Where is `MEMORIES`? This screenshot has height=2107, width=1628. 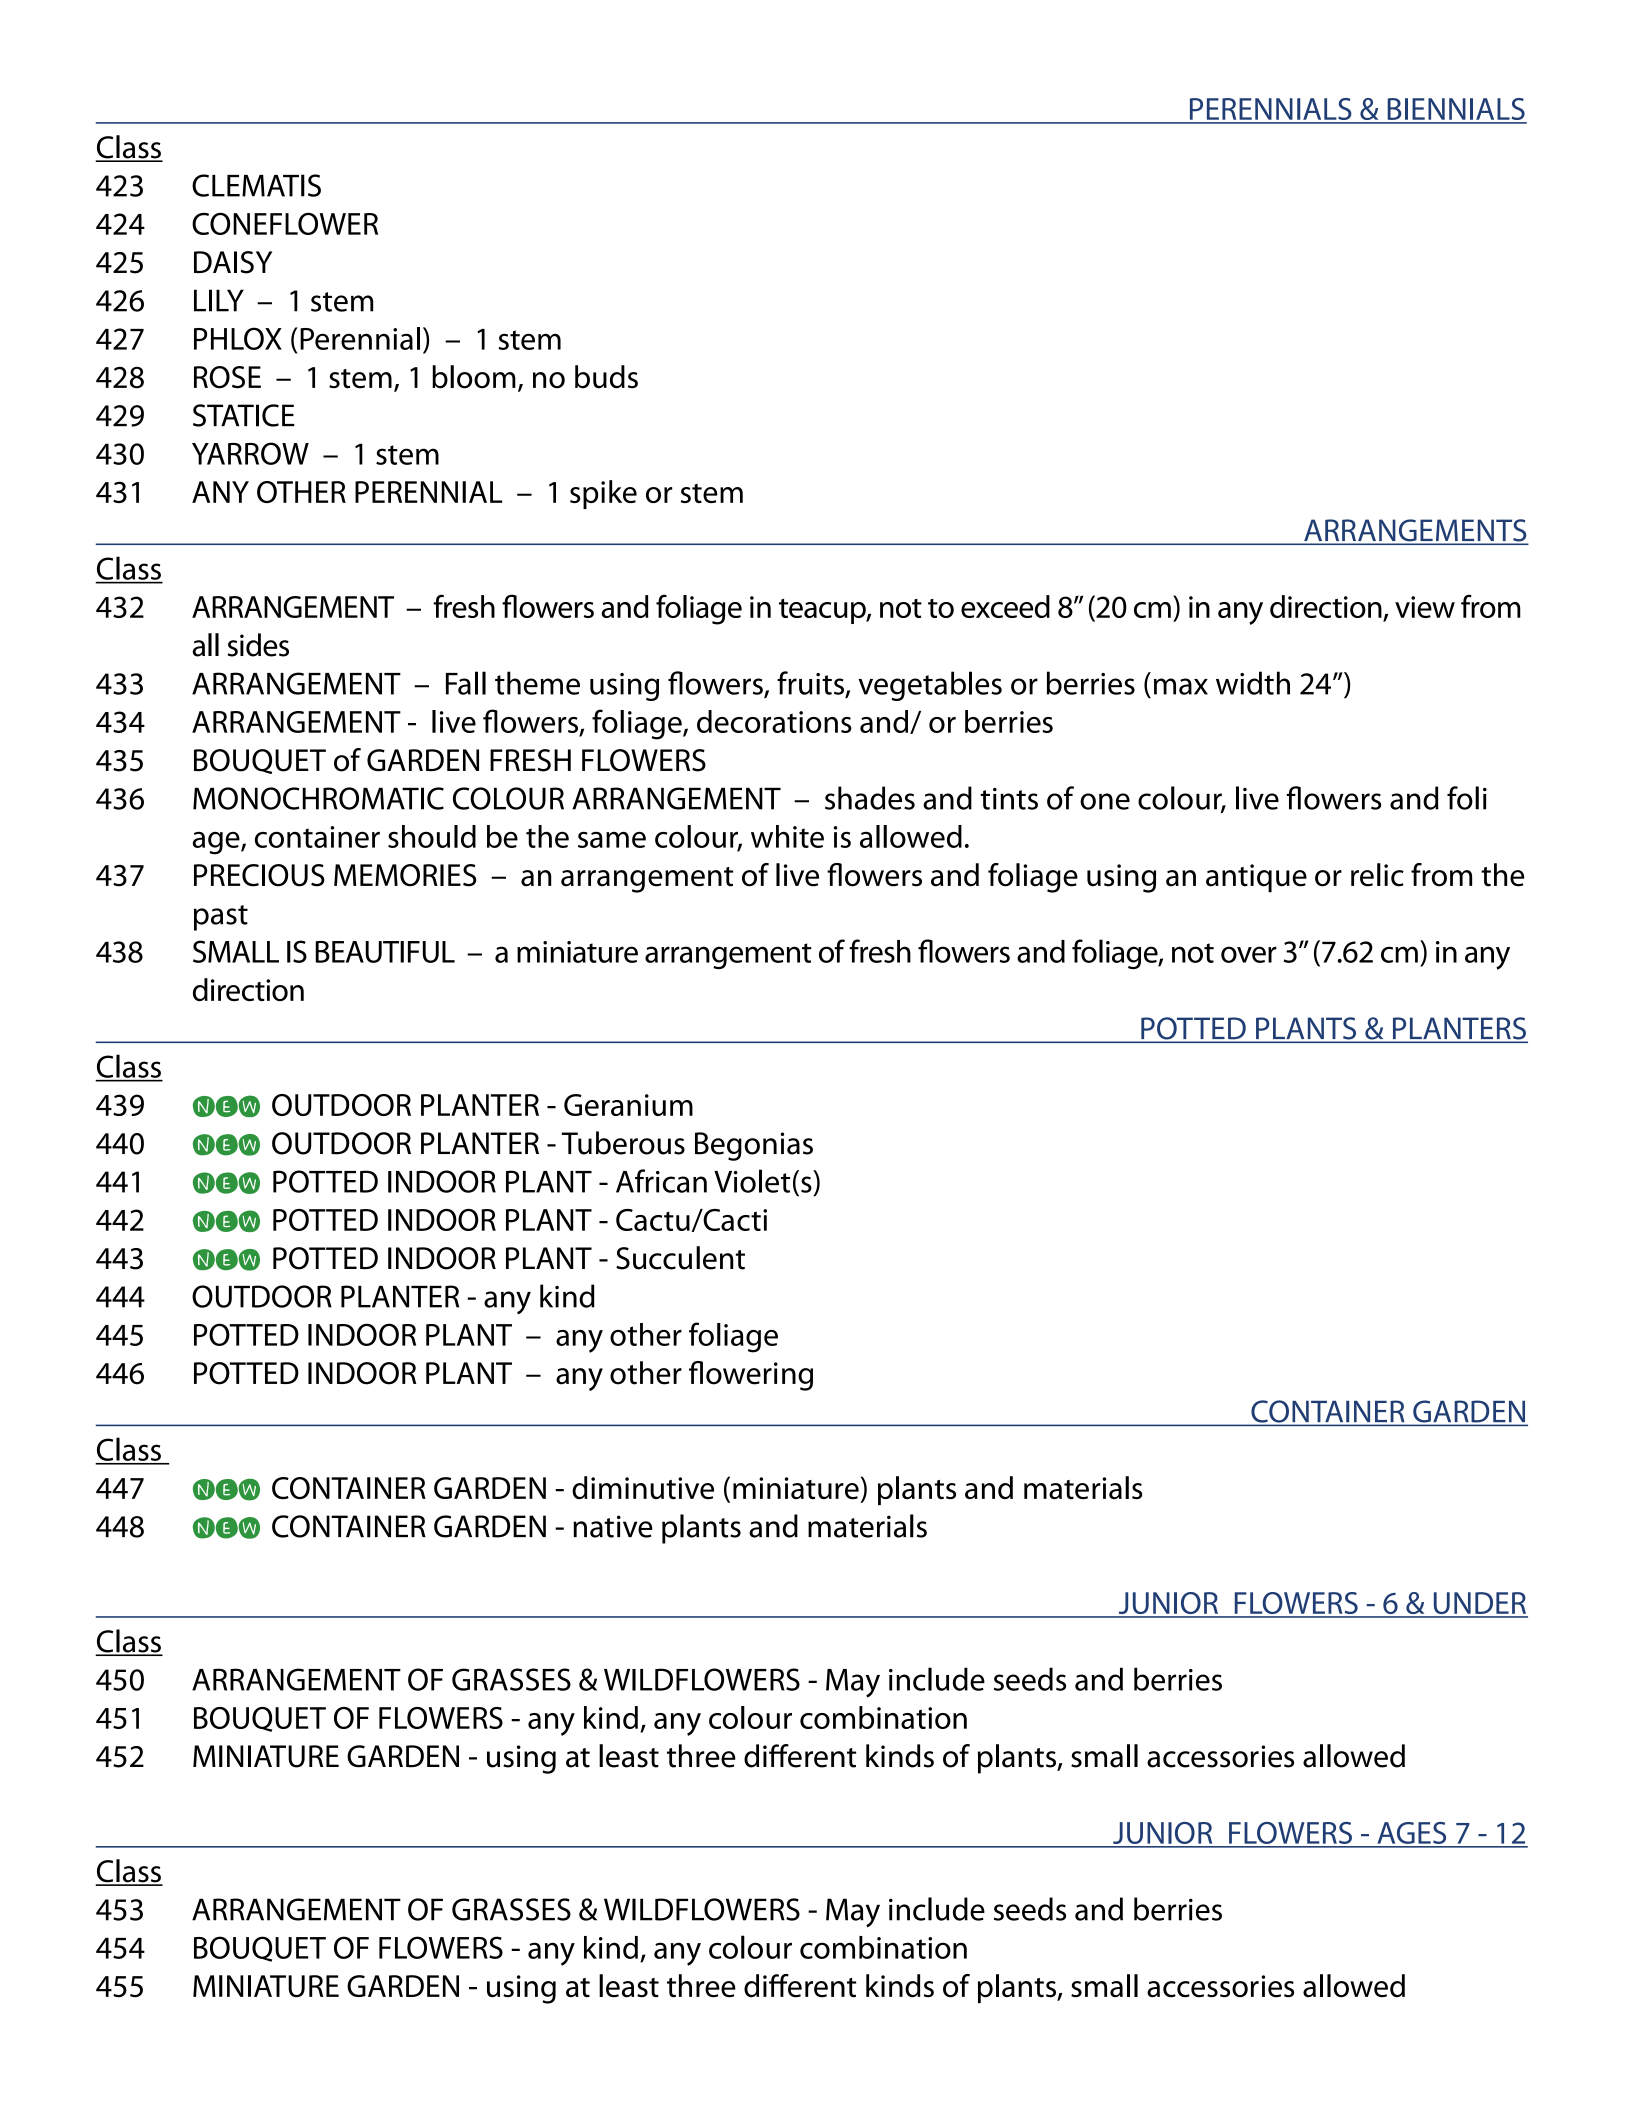 MEMORIES is located at coordinates (405, 875).
